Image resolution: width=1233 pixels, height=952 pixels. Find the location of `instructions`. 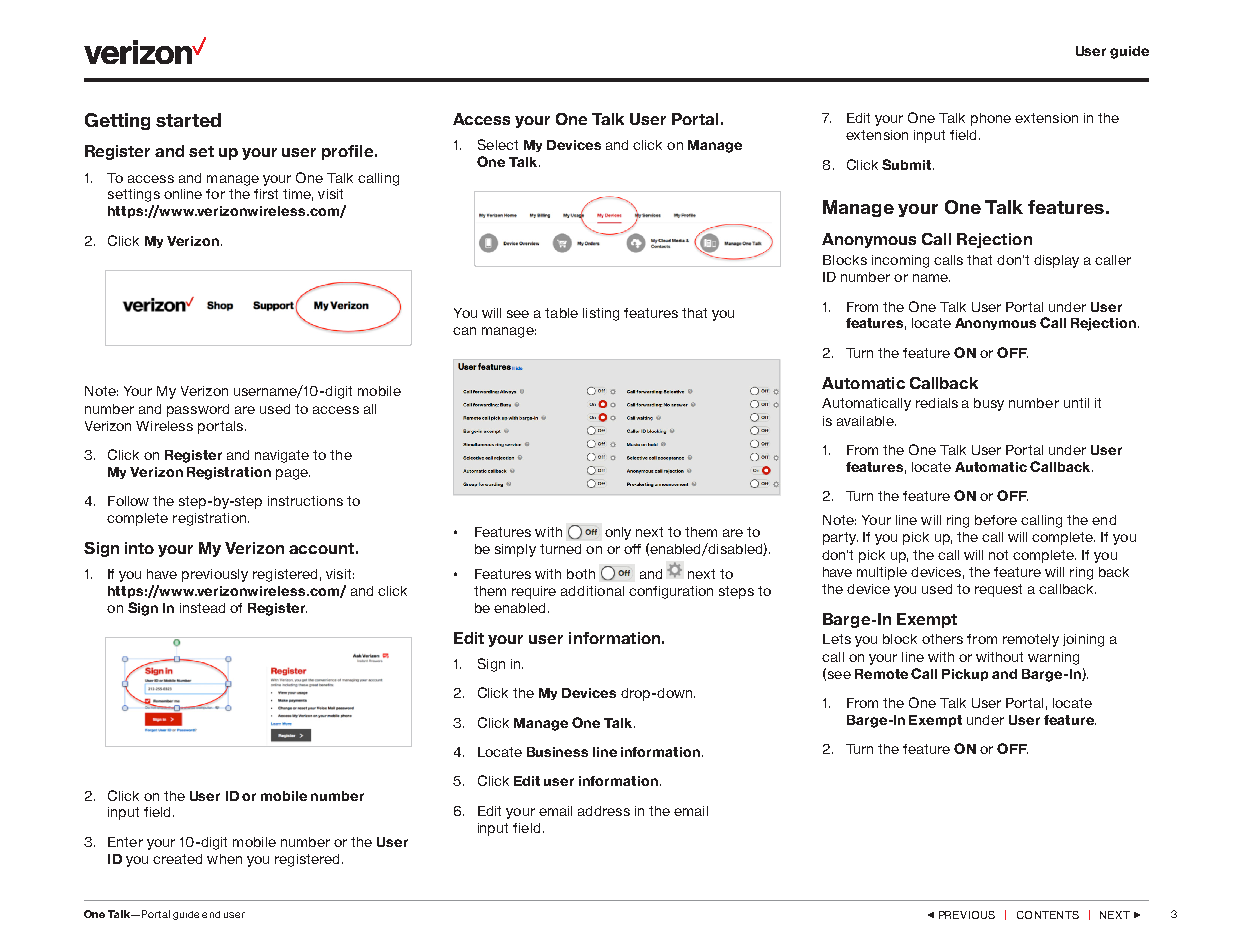

instructions is located at coordinates (305, 501).
